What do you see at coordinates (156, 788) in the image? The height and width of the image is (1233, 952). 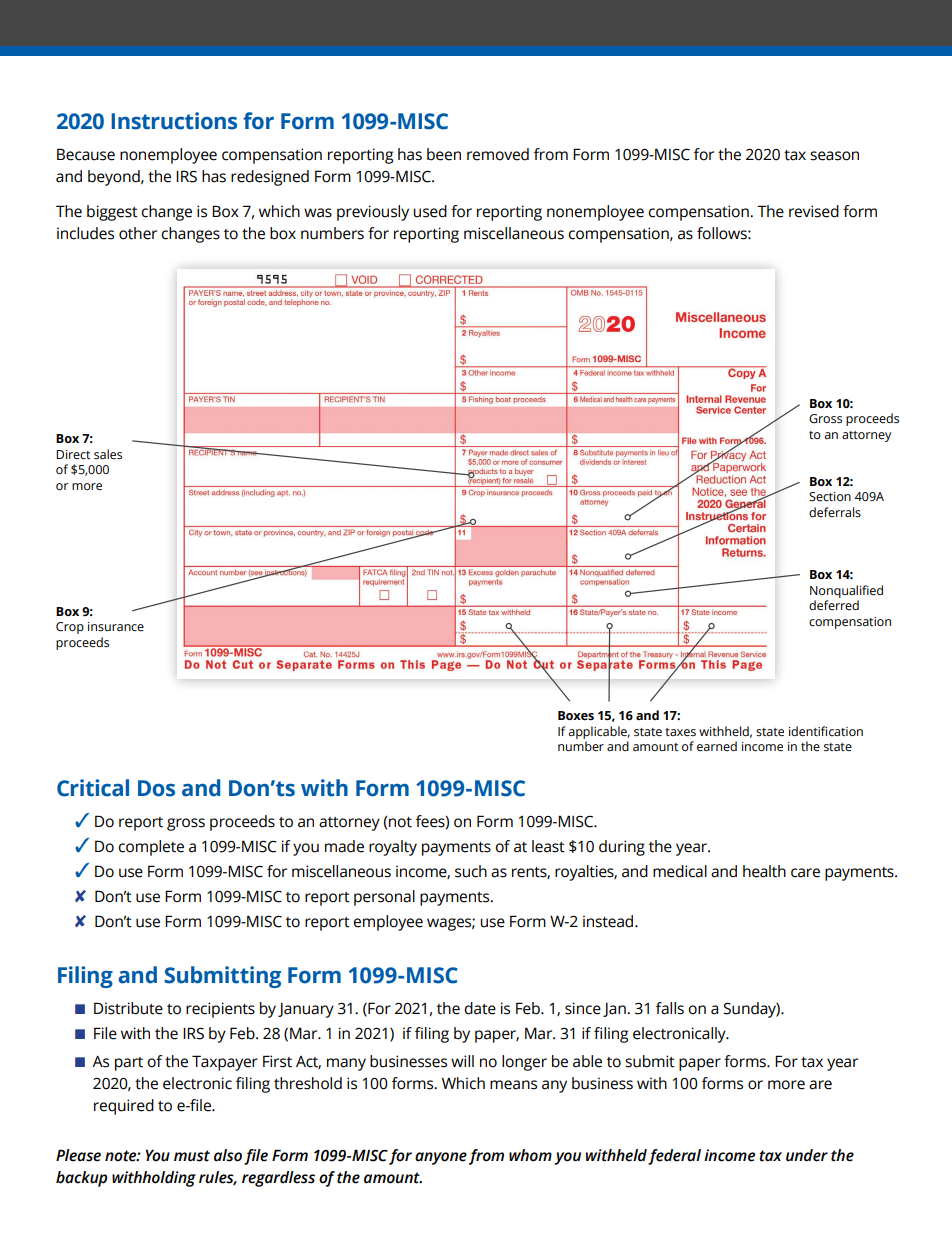 I see `Dos` at bounding box center [156, 788].
